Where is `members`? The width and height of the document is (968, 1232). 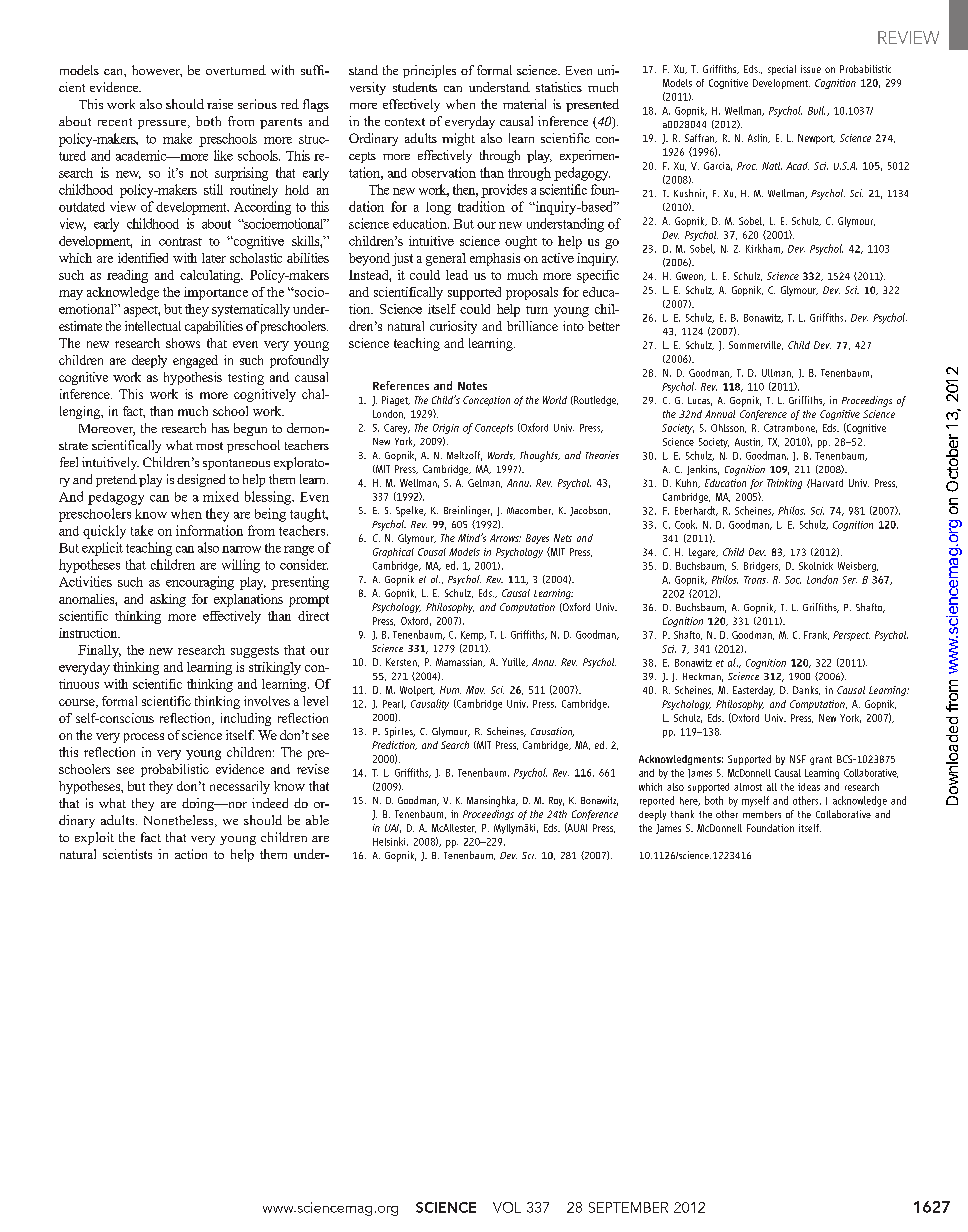
members is located at coordinates (762, 814).
